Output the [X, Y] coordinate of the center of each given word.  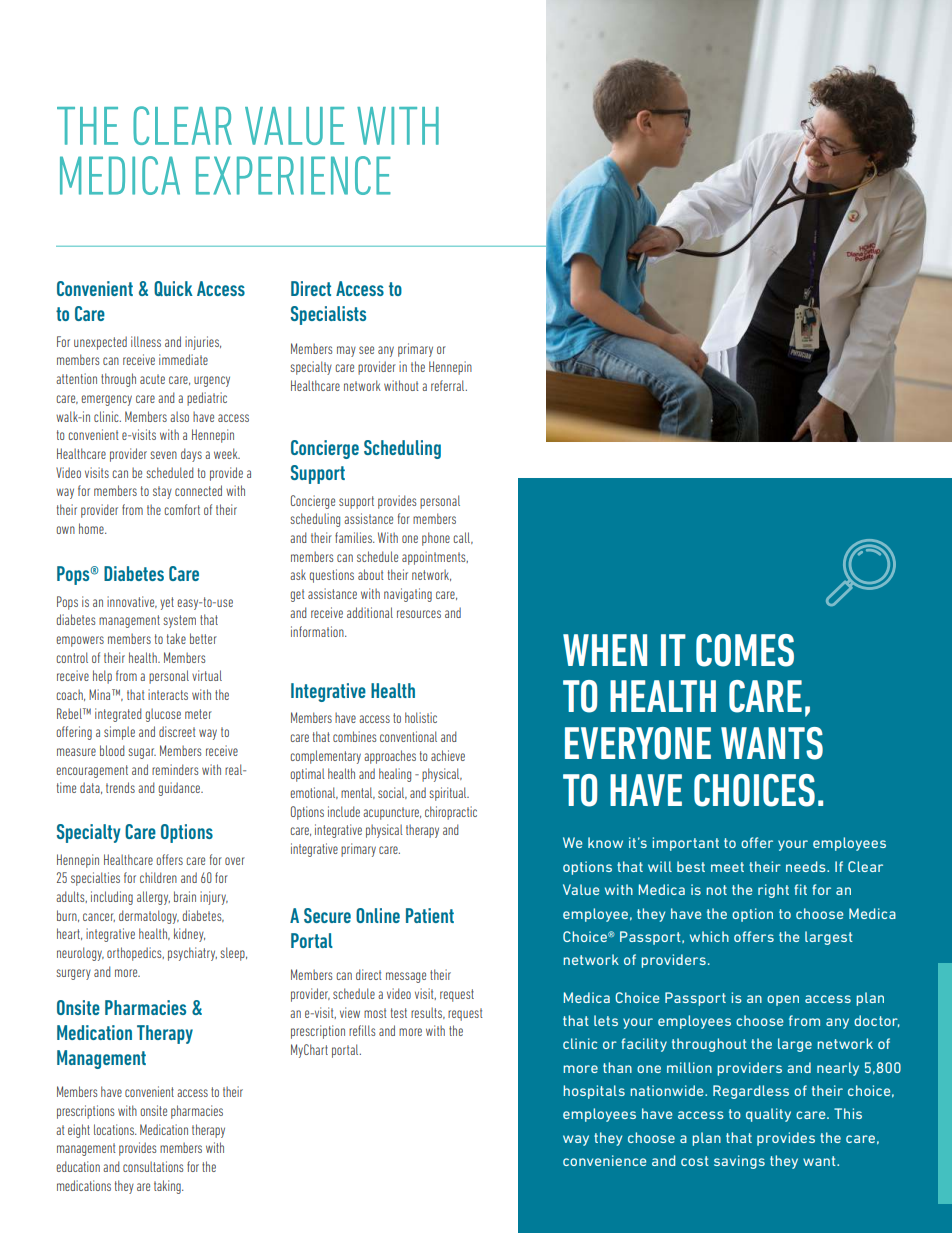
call [462, 538]
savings [739, 1162]
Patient [430, 915]
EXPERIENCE [293, 175]
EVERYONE [638, 743]
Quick [173, 288]
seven [163, 455]
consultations [153, 1166]
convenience [604, 1160]
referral [449, 385]
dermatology [149, 917]
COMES [745, 650]
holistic [421, 717]
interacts [168, 694]
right [773, 891]
